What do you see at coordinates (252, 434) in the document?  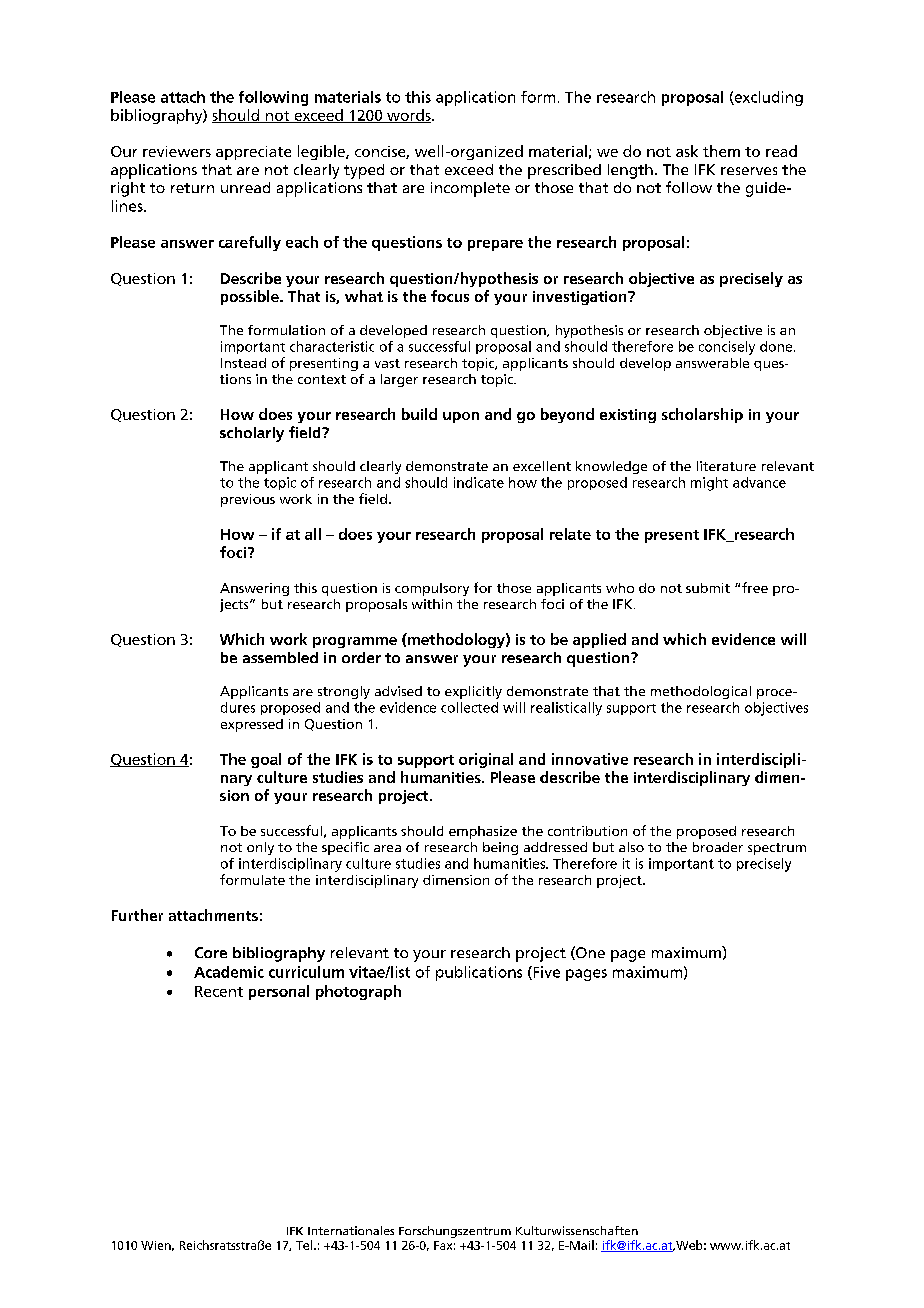 I see `scholarly` at bounding box center [252, 434].
